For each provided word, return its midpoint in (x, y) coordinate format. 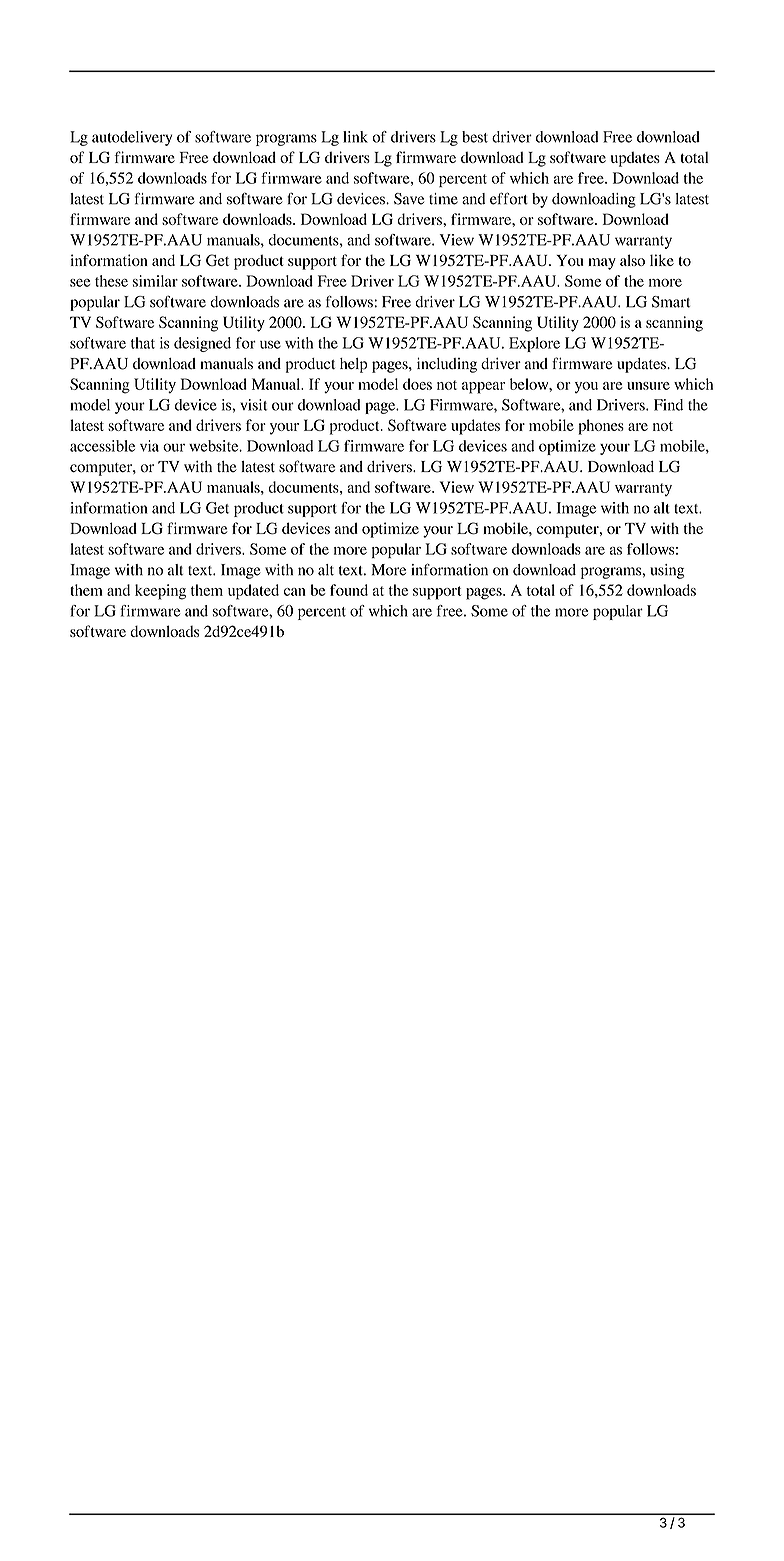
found (349, 590)
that (143, 343)
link (355, 137)
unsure (648, 386)
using (667, 571)
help (354, 365)
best (475, 137)
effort (509, 198)
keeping (160, 592)
